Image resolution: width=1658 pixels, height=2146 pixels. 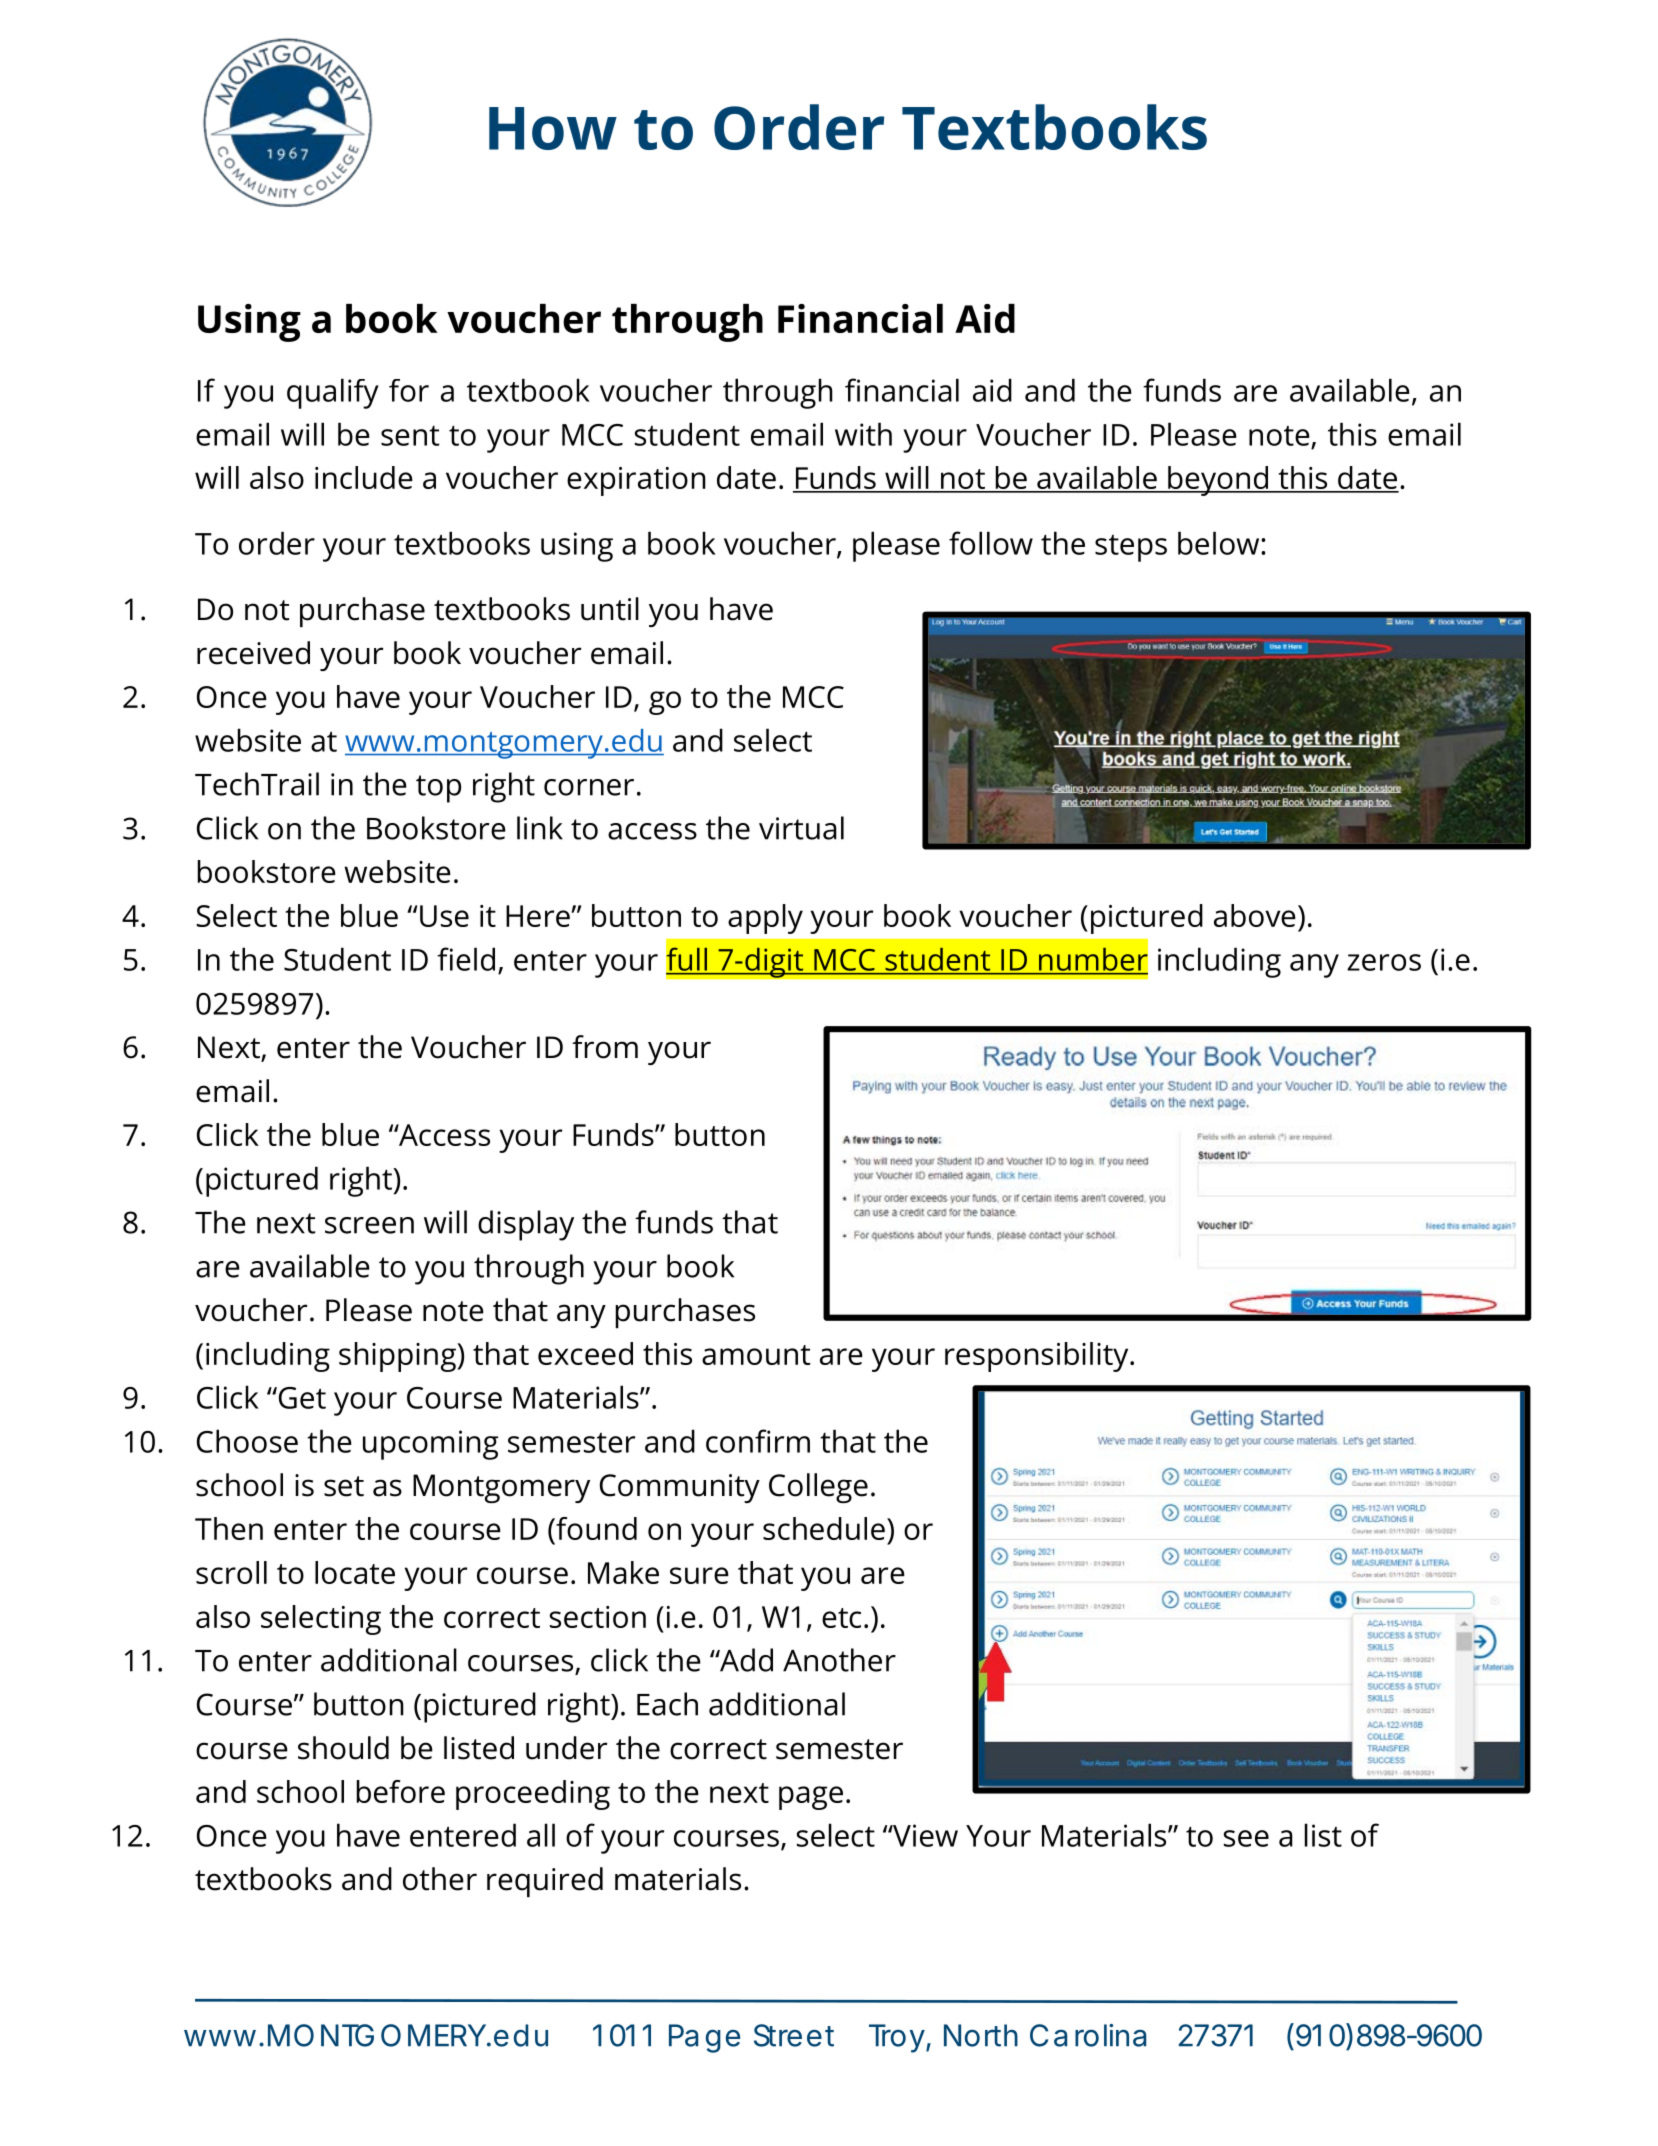 I want to click on responsibility, so click(x=1038, y=1357).
